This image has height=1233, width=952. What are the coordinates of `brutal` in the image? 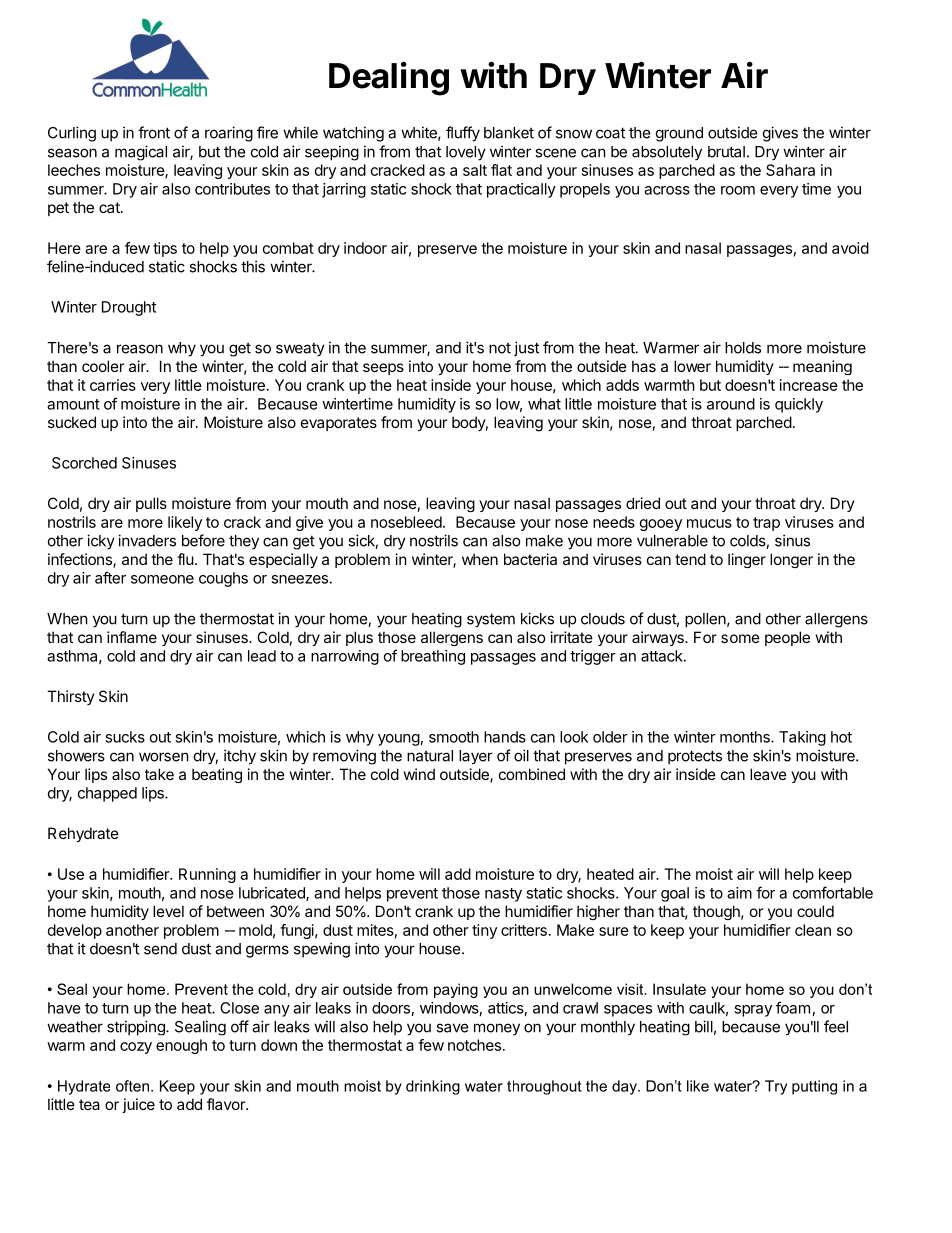 It's located at (726, 152).
